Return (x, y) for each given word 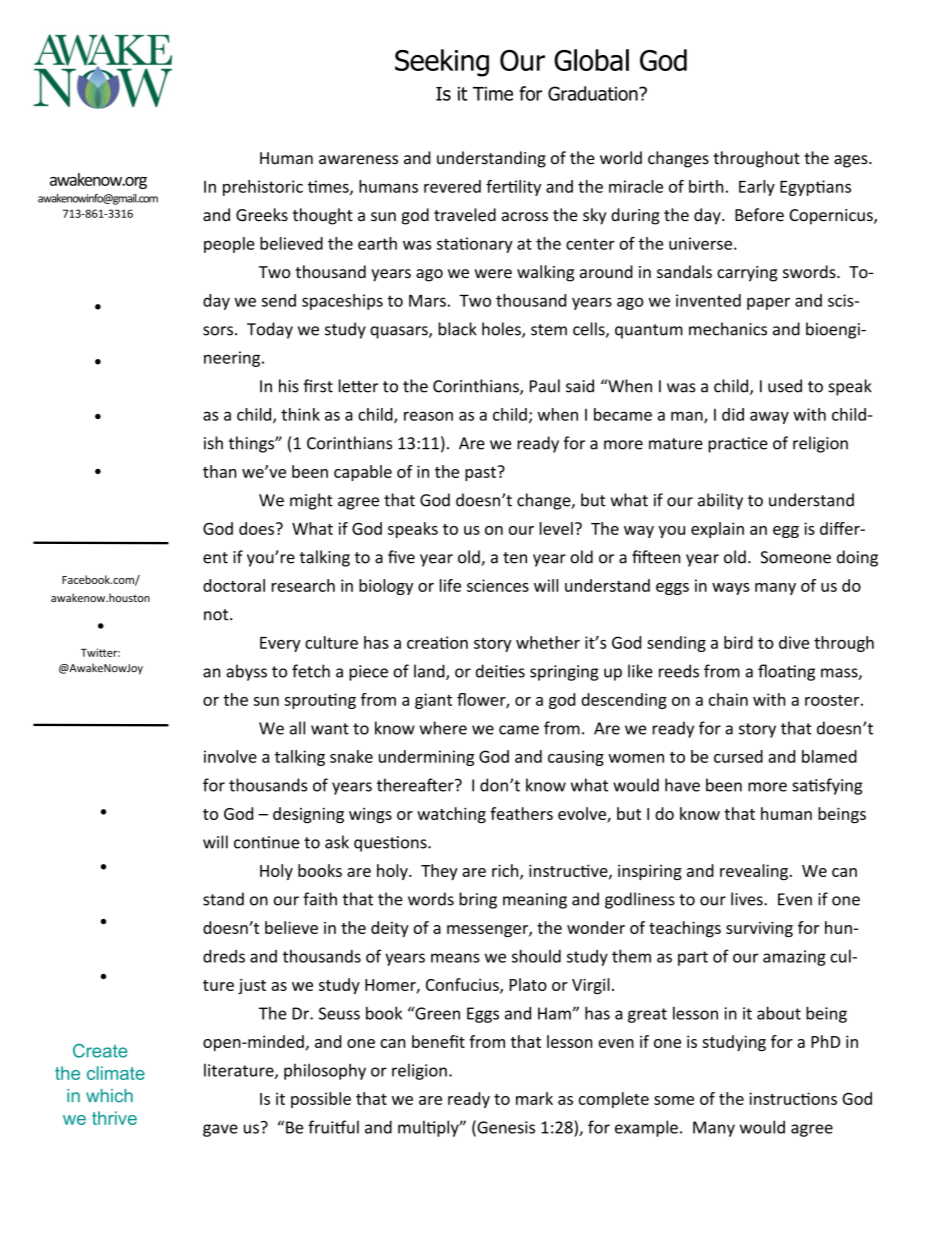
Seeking (442, 63)
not (217, 615)
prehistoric (263, 188)
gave (220, 1130)
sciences (498, 585)
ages (852, 161)
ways (731, 589)
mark (534, 1098)
